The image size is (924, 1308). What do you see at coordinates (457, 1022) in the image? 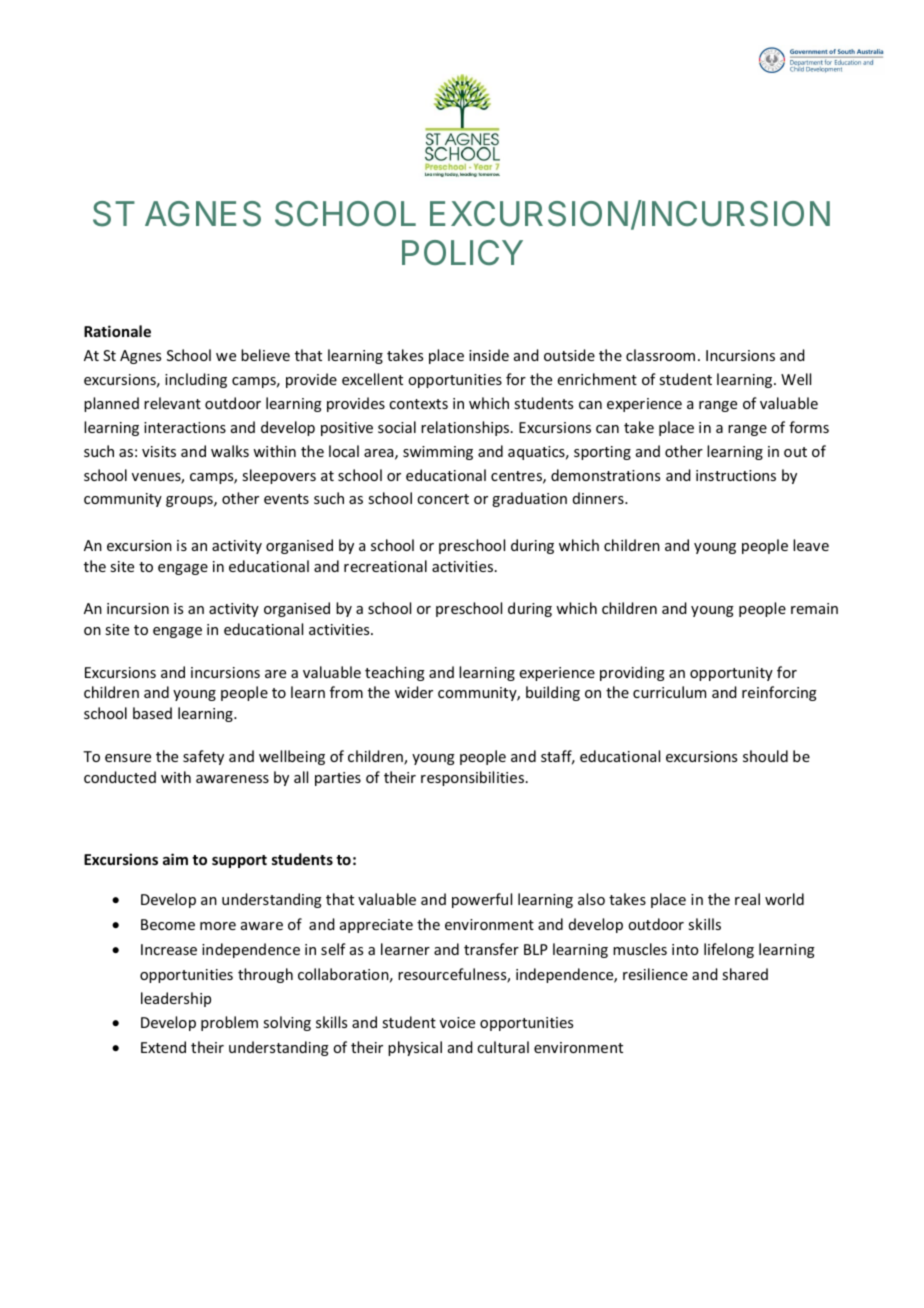
I see `voice` at bounding box center [457, 1022].
